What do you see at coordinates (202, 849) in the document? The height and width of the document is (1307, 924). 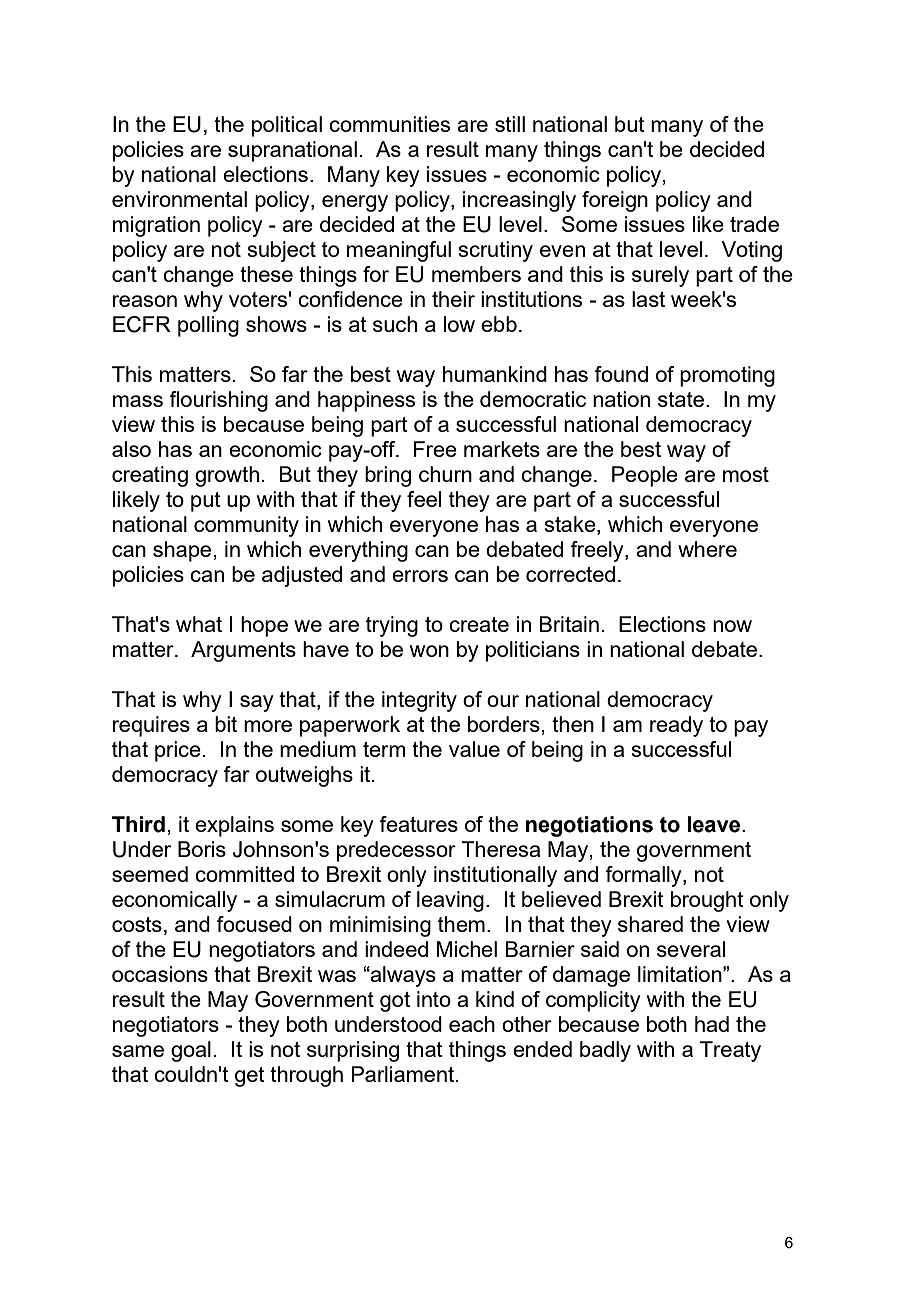 I see `Boris` at bounding box center [202, 849].
